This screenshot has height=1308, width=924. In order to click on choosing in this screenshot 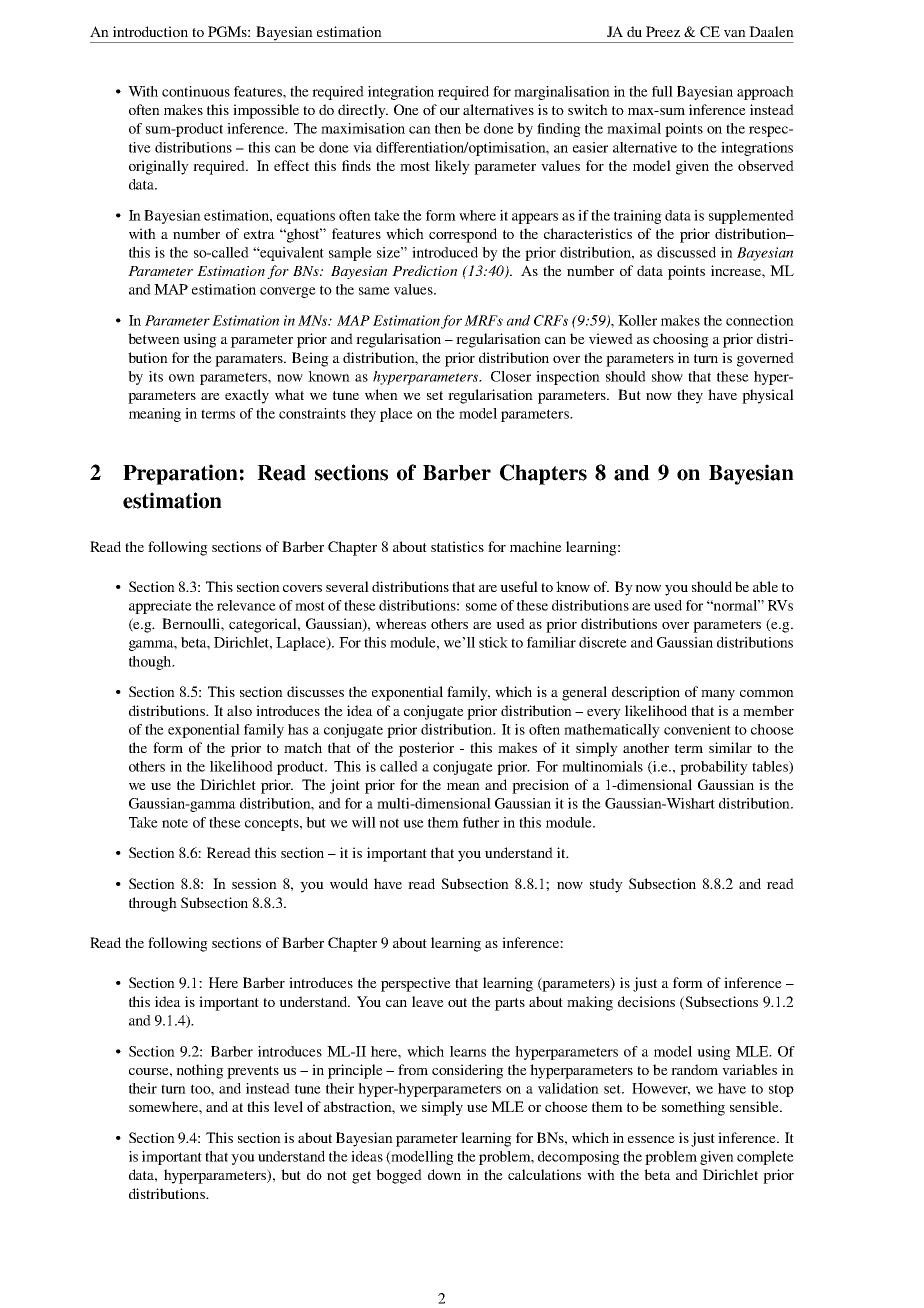, I will do `click(681, 340)`.
